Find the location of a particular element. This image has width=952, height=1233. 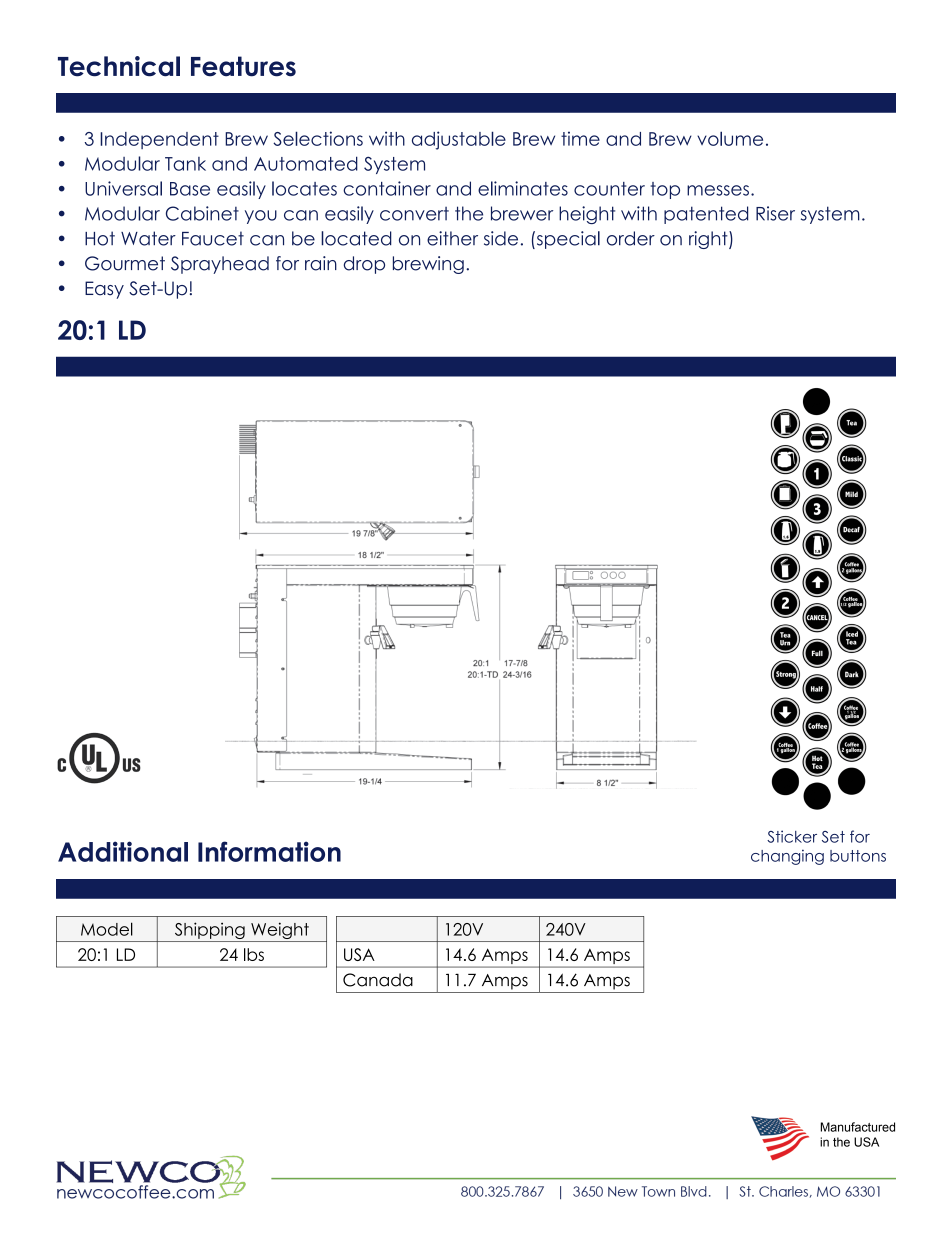

Sticker is located at coordinates (792, 836).
